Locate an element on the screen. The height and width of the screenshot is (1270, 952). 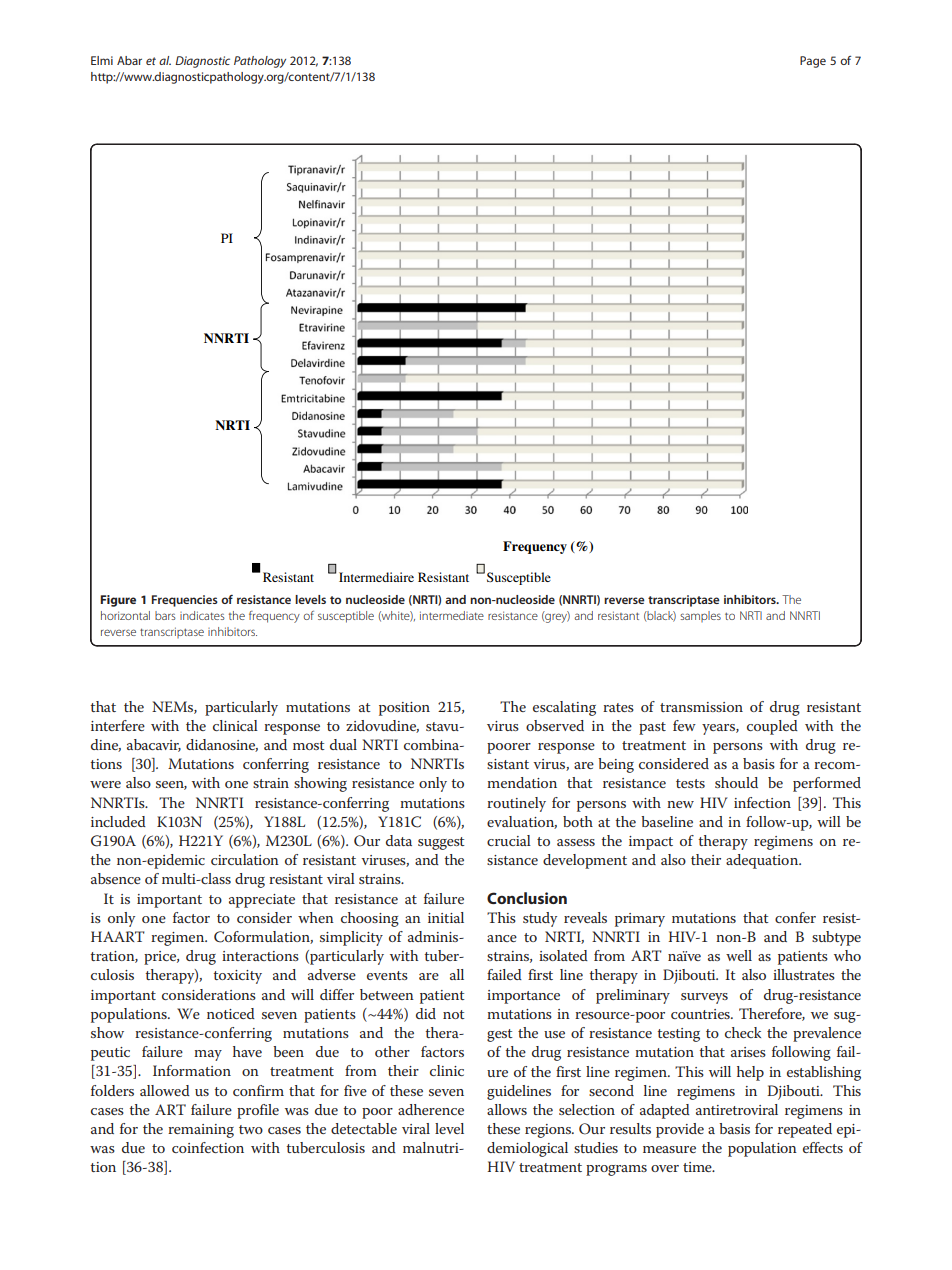
remaining is located at coordinates (201, 1131).
